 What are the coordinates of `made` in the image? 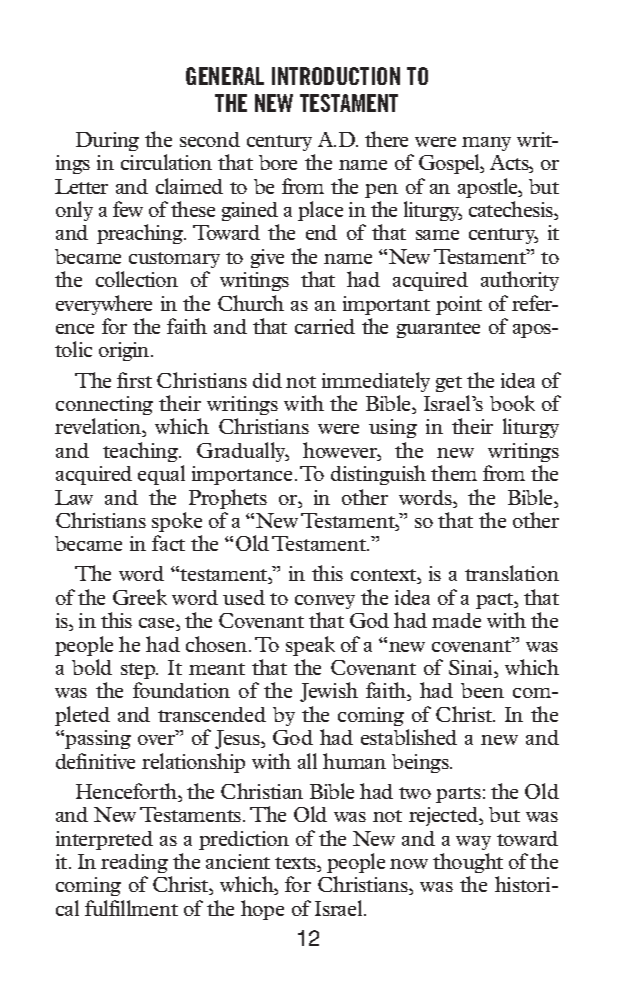 It's located at (456, 620).
